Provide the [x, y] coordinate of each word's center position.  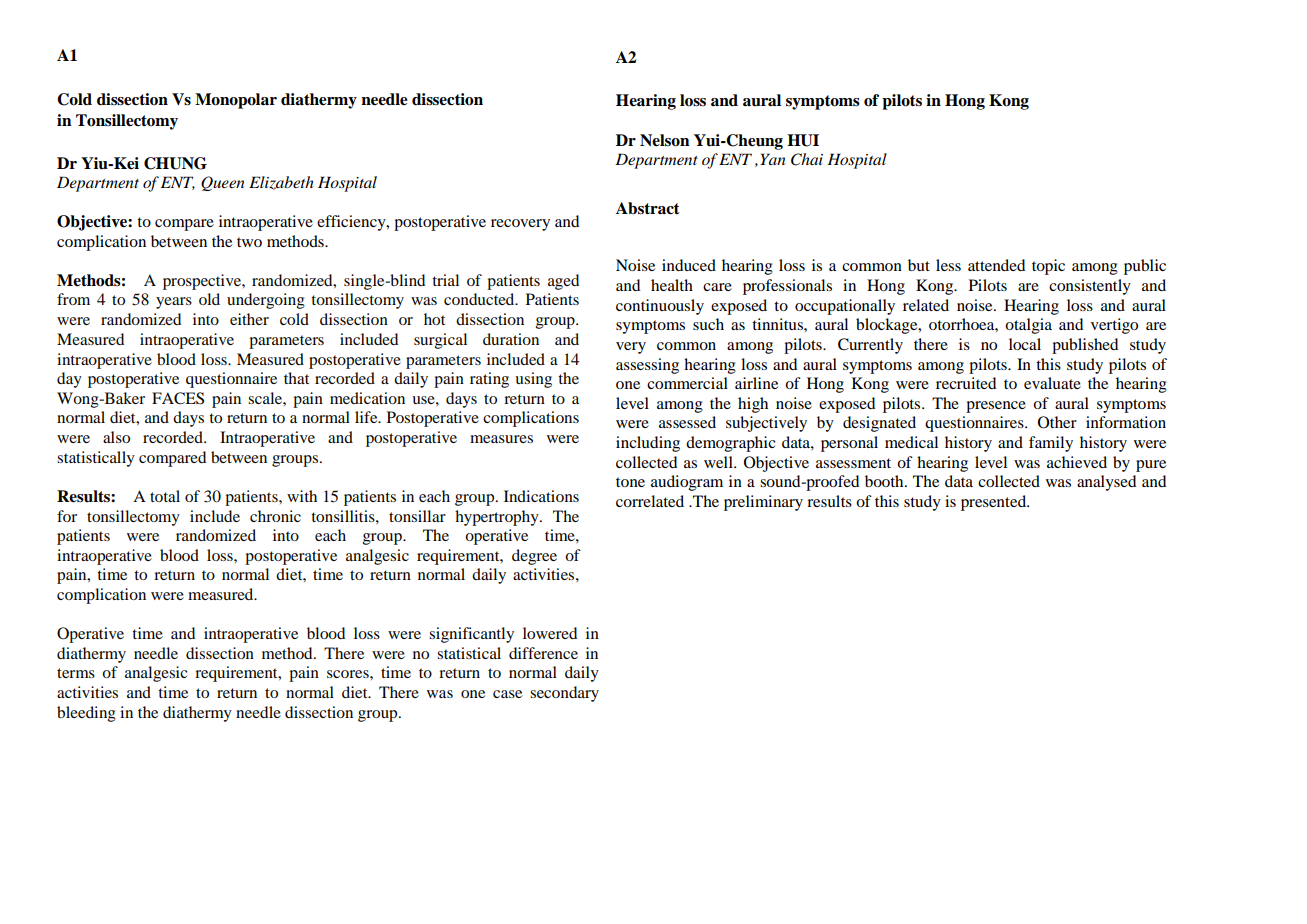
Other [1057, 422]
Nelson [665, 140]
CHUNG [175, 163]
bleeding [86, 714]
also [116, 437]
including [648, 444]
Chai [807, 159]
